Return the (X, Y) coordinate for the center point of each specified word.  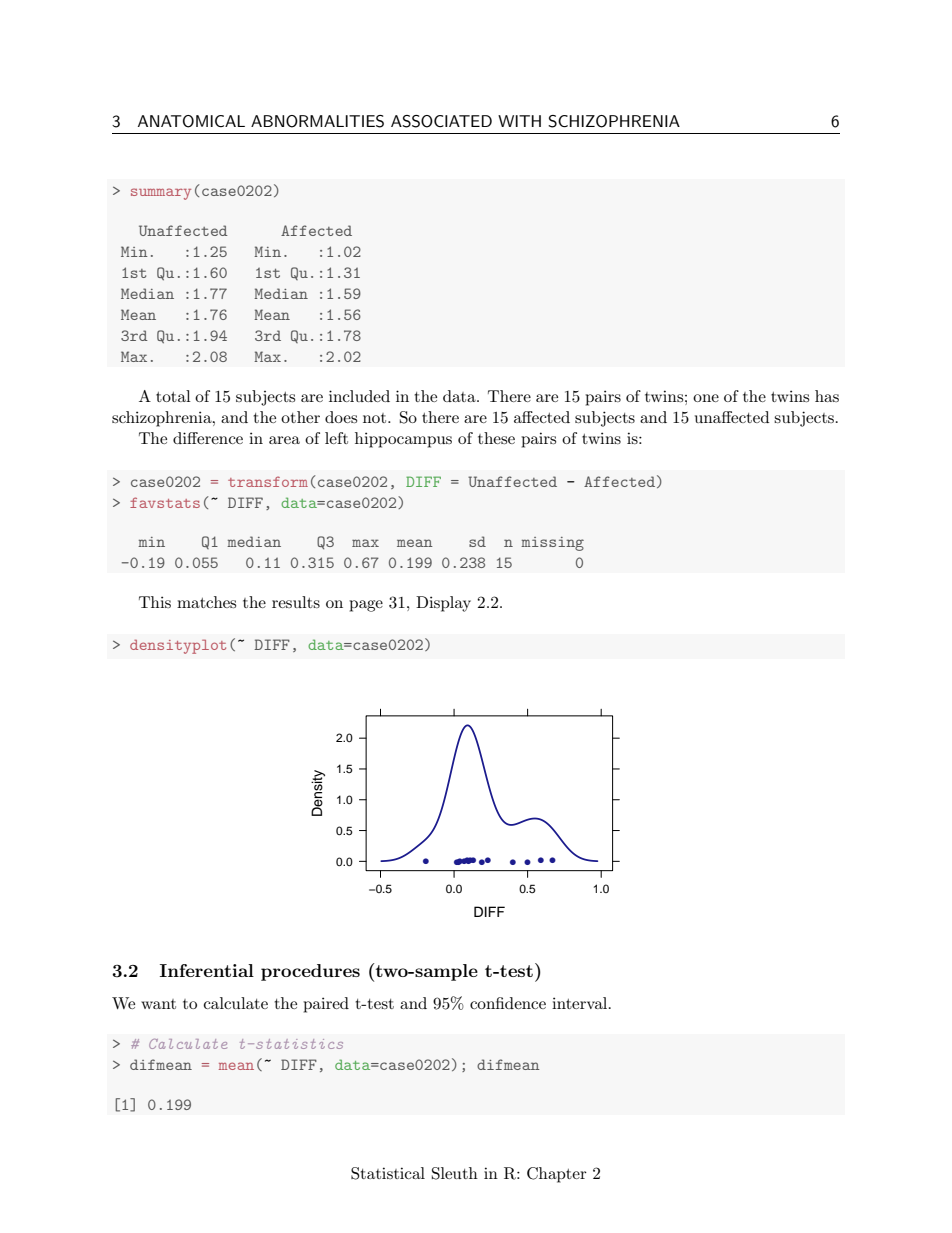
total (173, 396)
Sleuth (455, 1173)
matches (206, 602)
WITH (519, 121)
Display (443, 604)
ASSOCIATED (441, 121)
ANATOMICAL (191, 121)
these (496, 438)
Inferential (207, 970)
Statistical (388, 1173)
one (706, 398)
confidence (508, 1003)
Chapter (557, 1175)
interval (581, 1003)
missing (552, 544)
